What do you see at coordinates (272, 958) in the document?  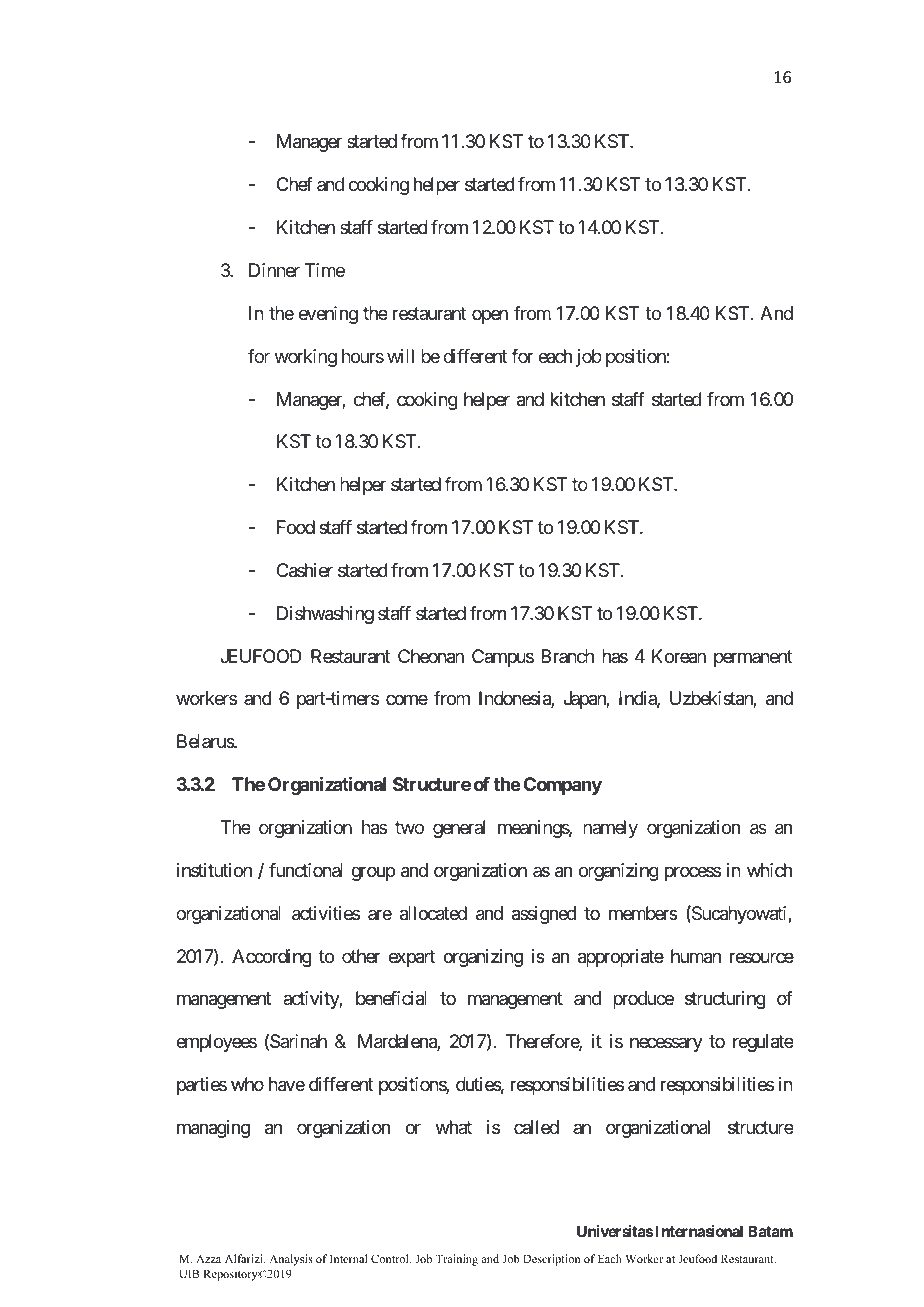 I see `According` at bounding box center [272, 958].
